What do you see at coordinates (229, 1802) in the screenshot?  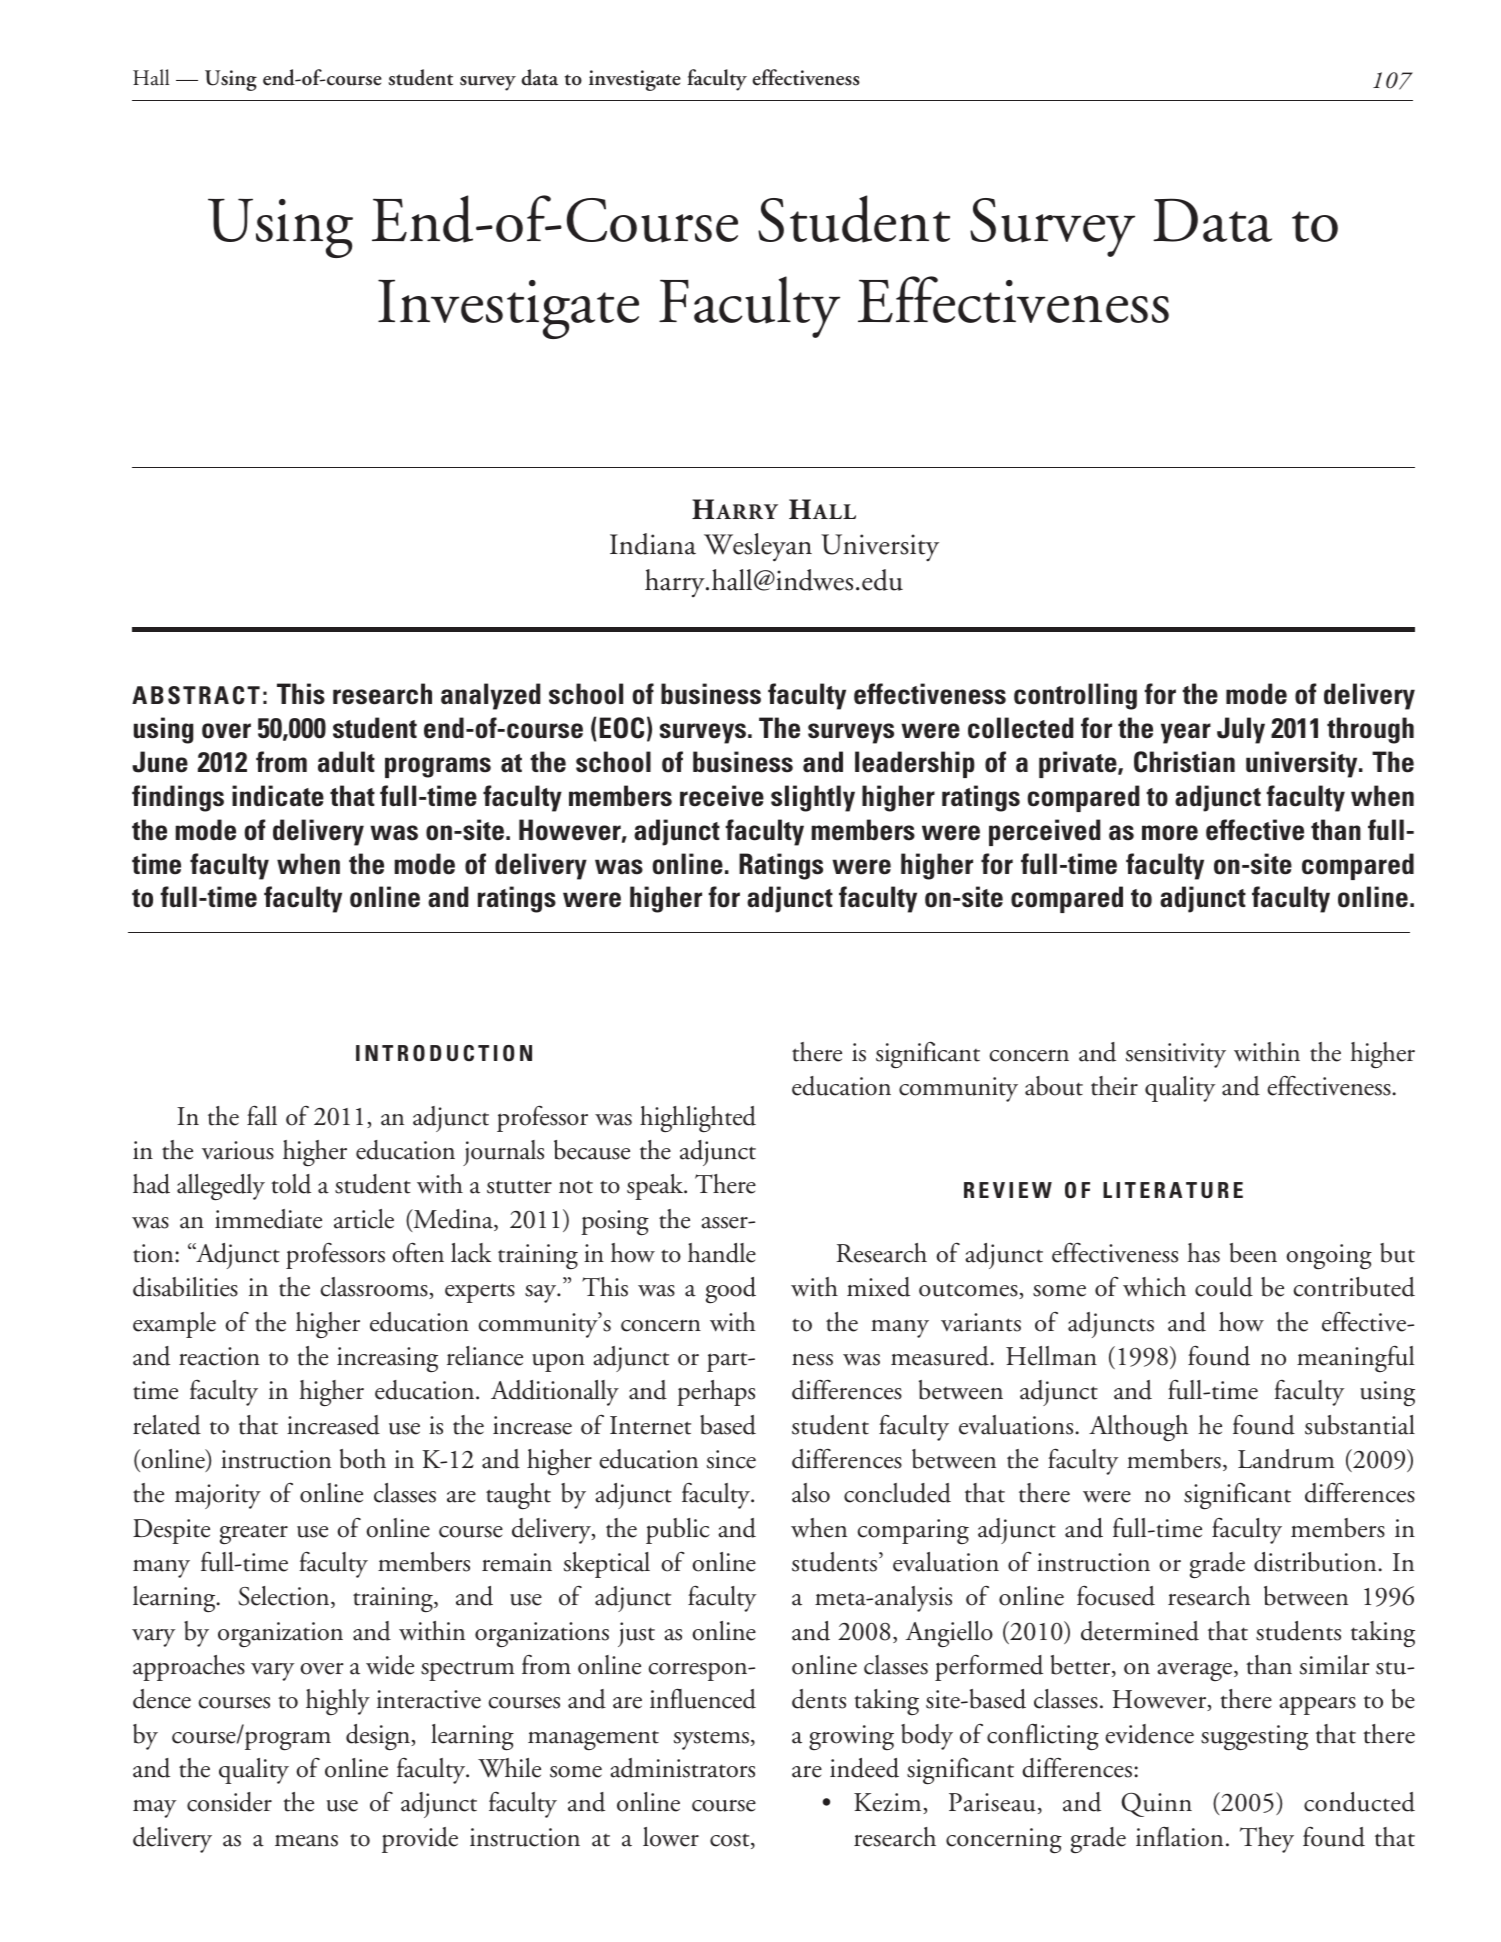 I see `consider` at bounding box center [229, 1802].
